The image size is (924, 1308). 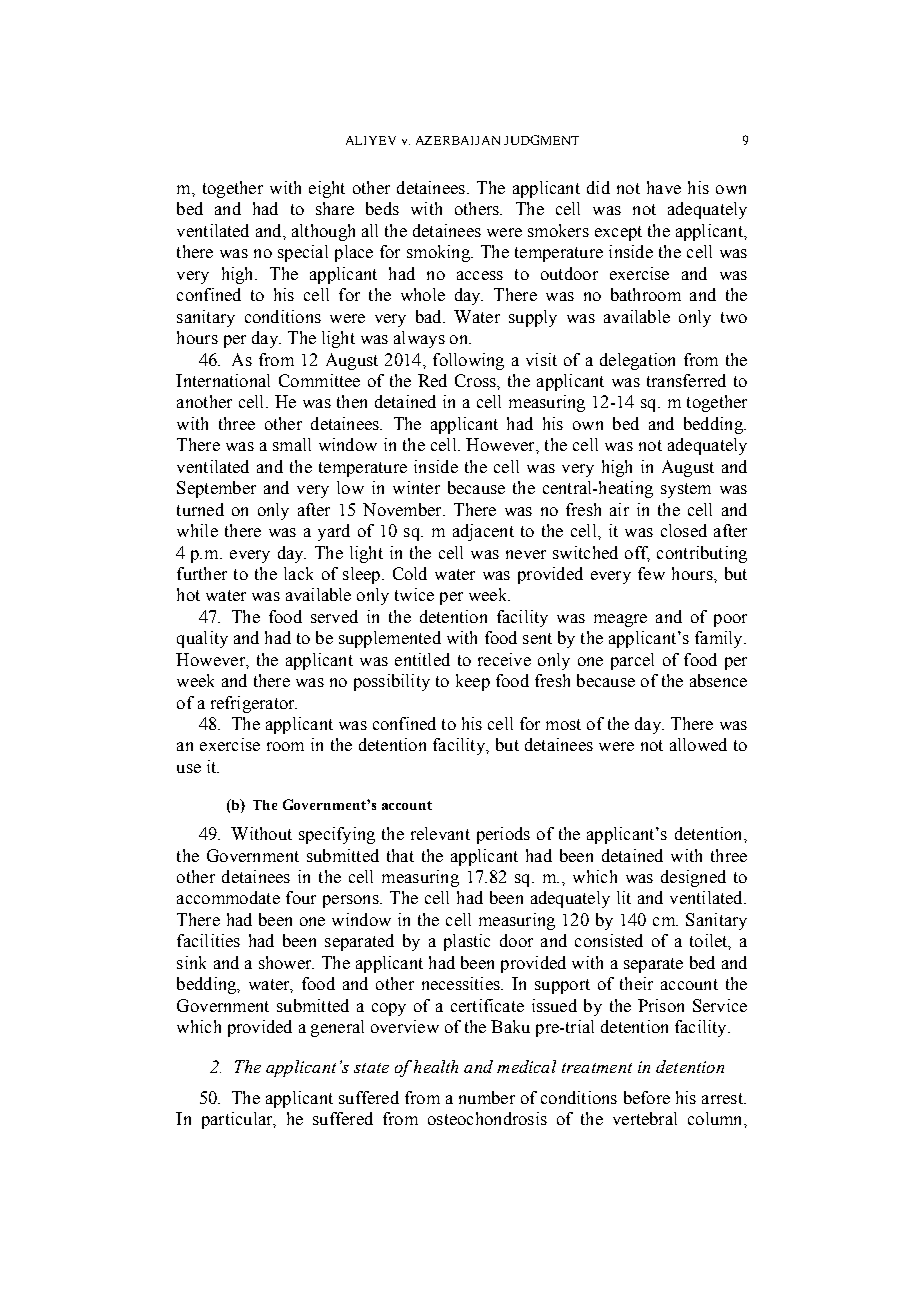 What do you see at coordinates (228, 897) in the page?
I see `accommodate` at bounding box center [228, 897].
